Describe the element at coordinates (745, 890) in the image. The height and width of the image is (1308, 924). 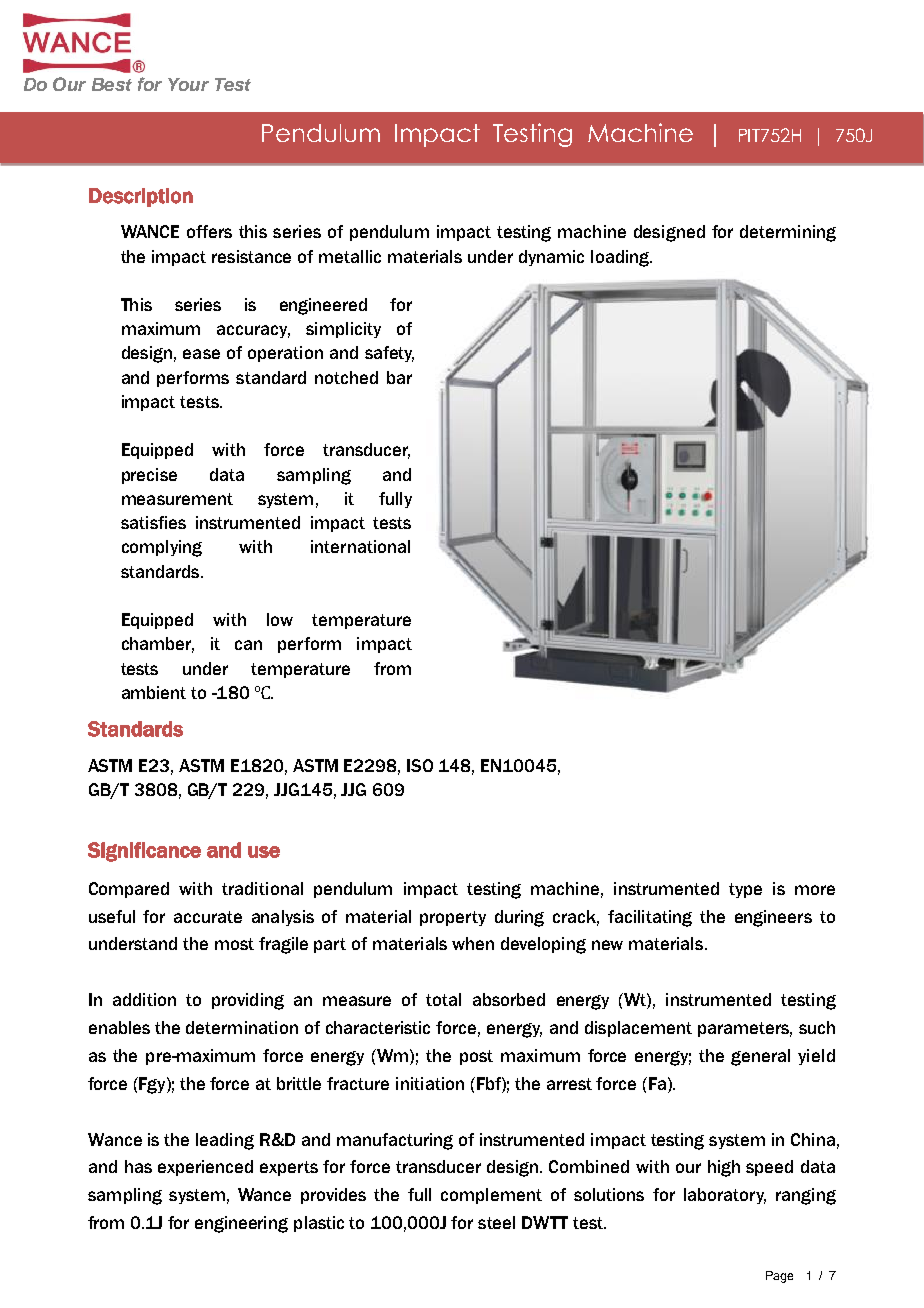
I see `type` at that location.
